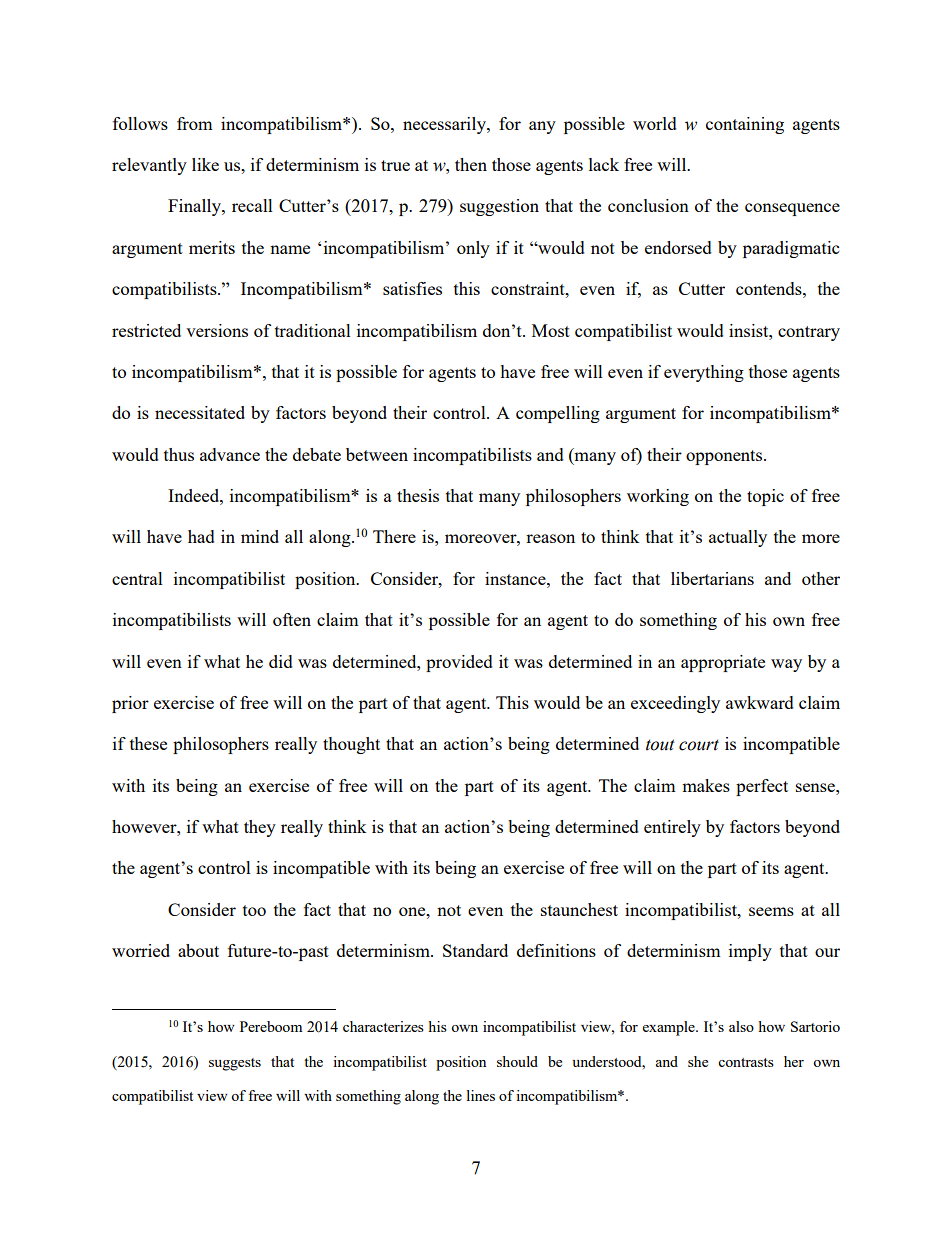  What do you see at coordinates (205, 164) in the screenshot?
I see `like` at bounding box center [205, 164].
